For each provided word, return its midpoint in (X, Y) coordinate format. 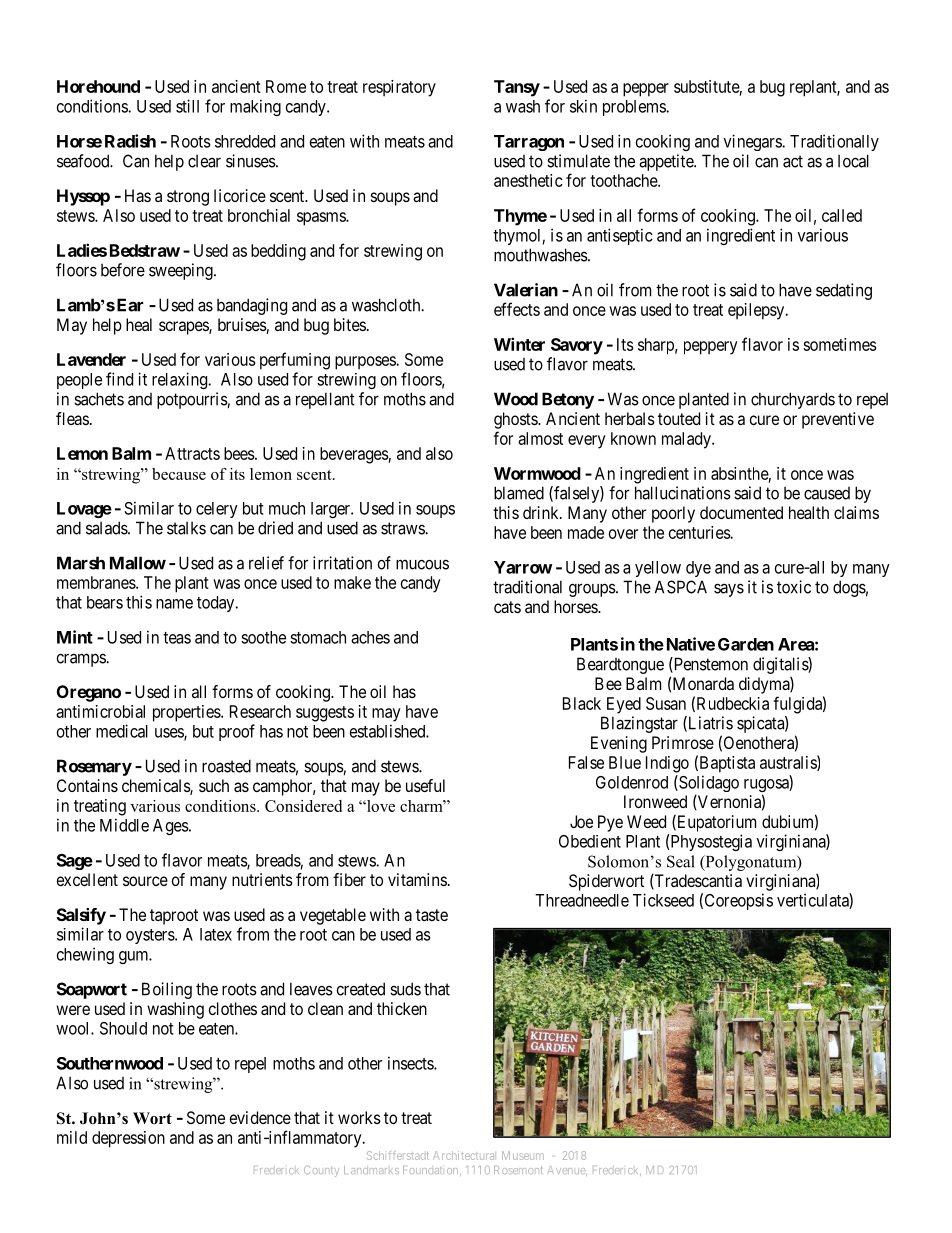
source (145, 881)
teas (177, 638)
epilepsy (757, 311)
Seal (681, 861)
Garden (746, 644)
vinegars (753, 142)
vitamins (417, 879)
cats (507, 607)
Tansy (517, 88)
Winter (519, 344)
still (187, 106)
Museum (523, 1155)
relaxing (181, 380)
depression (128, 1139)
